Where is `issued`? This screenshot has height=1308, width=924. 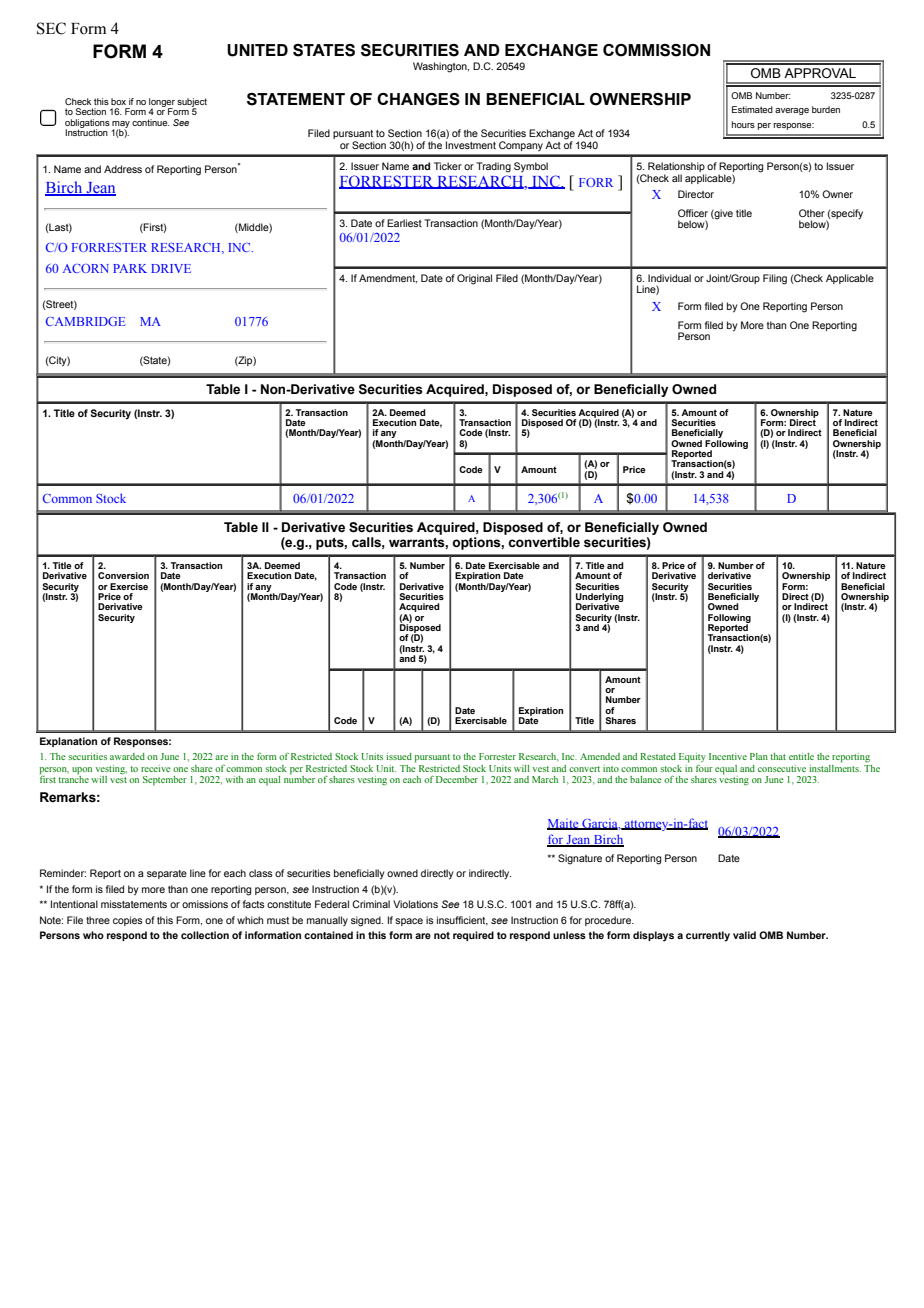
issued is located at coordinates (399, 756).
